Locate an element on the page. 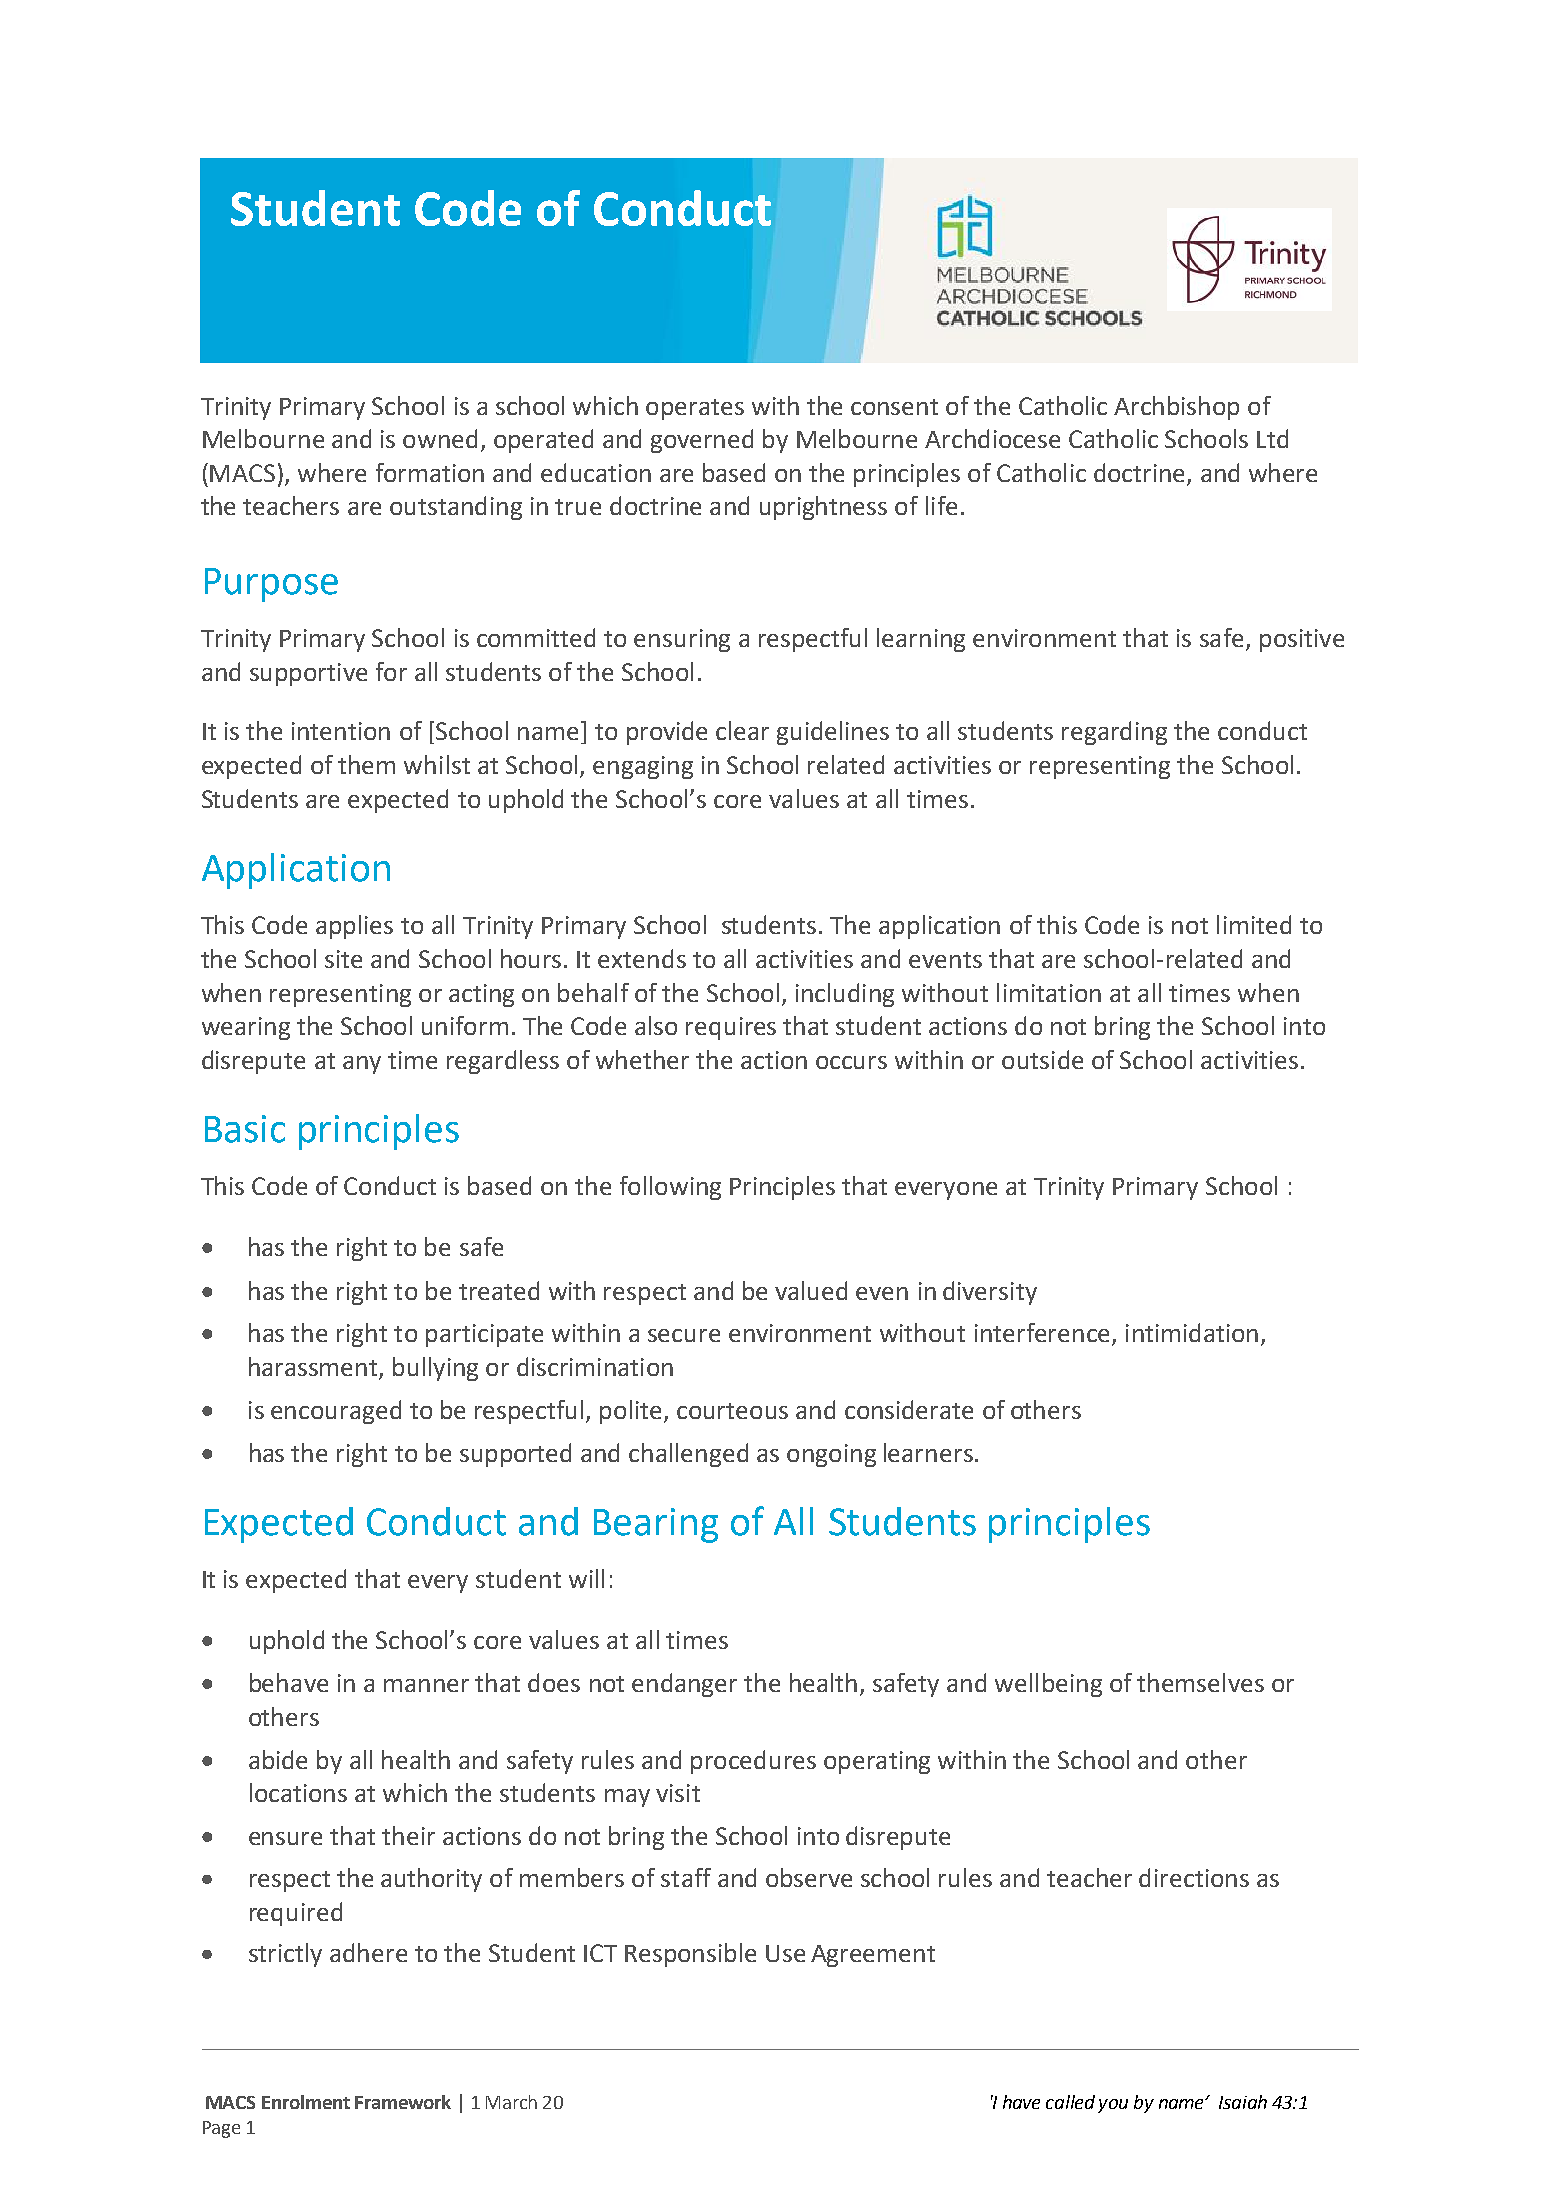 Image resolution: width=1558 pixels, height=2205 pixels. governed is located at coordinates (702, 441).
